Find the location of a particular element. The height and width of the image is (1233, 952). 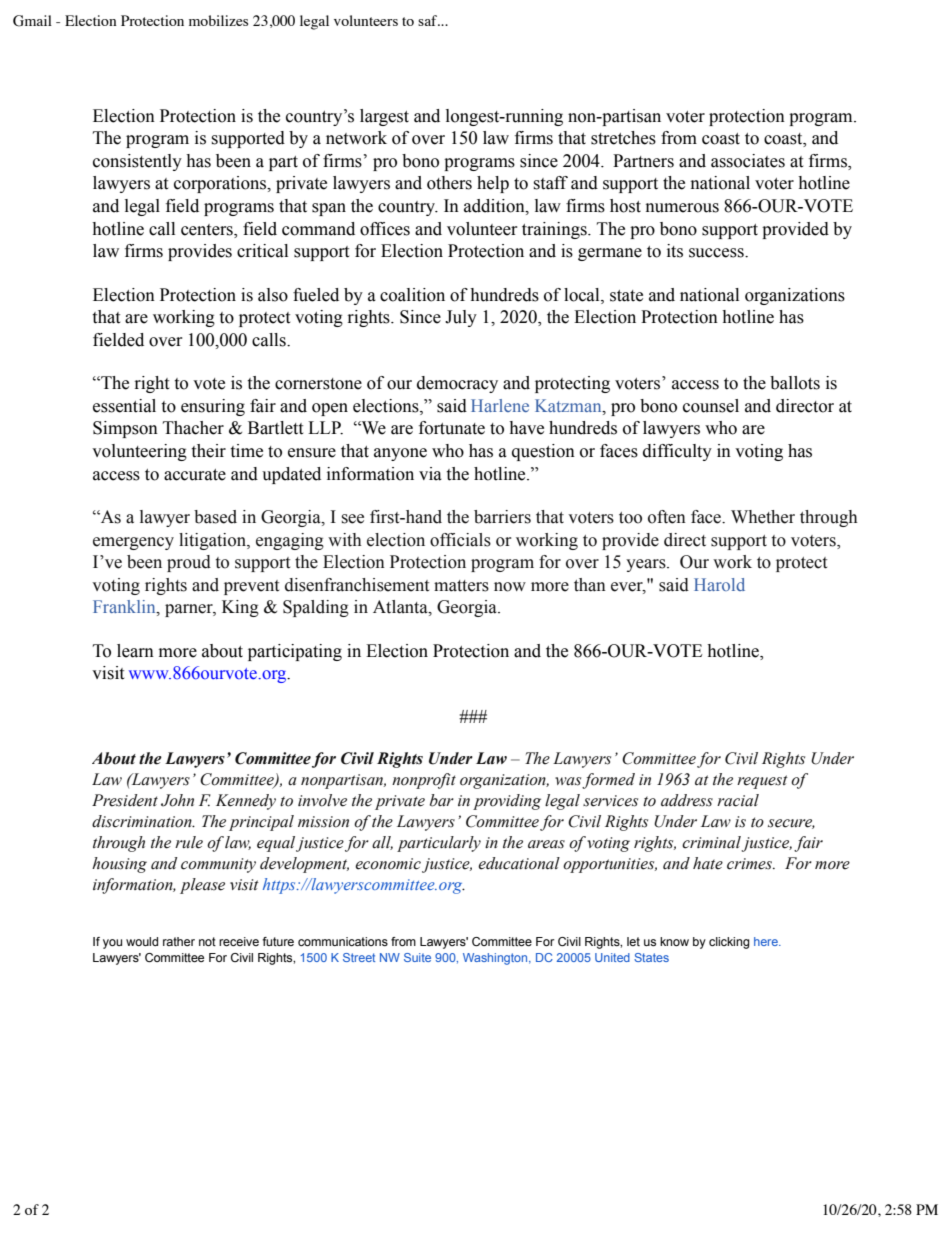

matters is located at coordinates (461, 586).
